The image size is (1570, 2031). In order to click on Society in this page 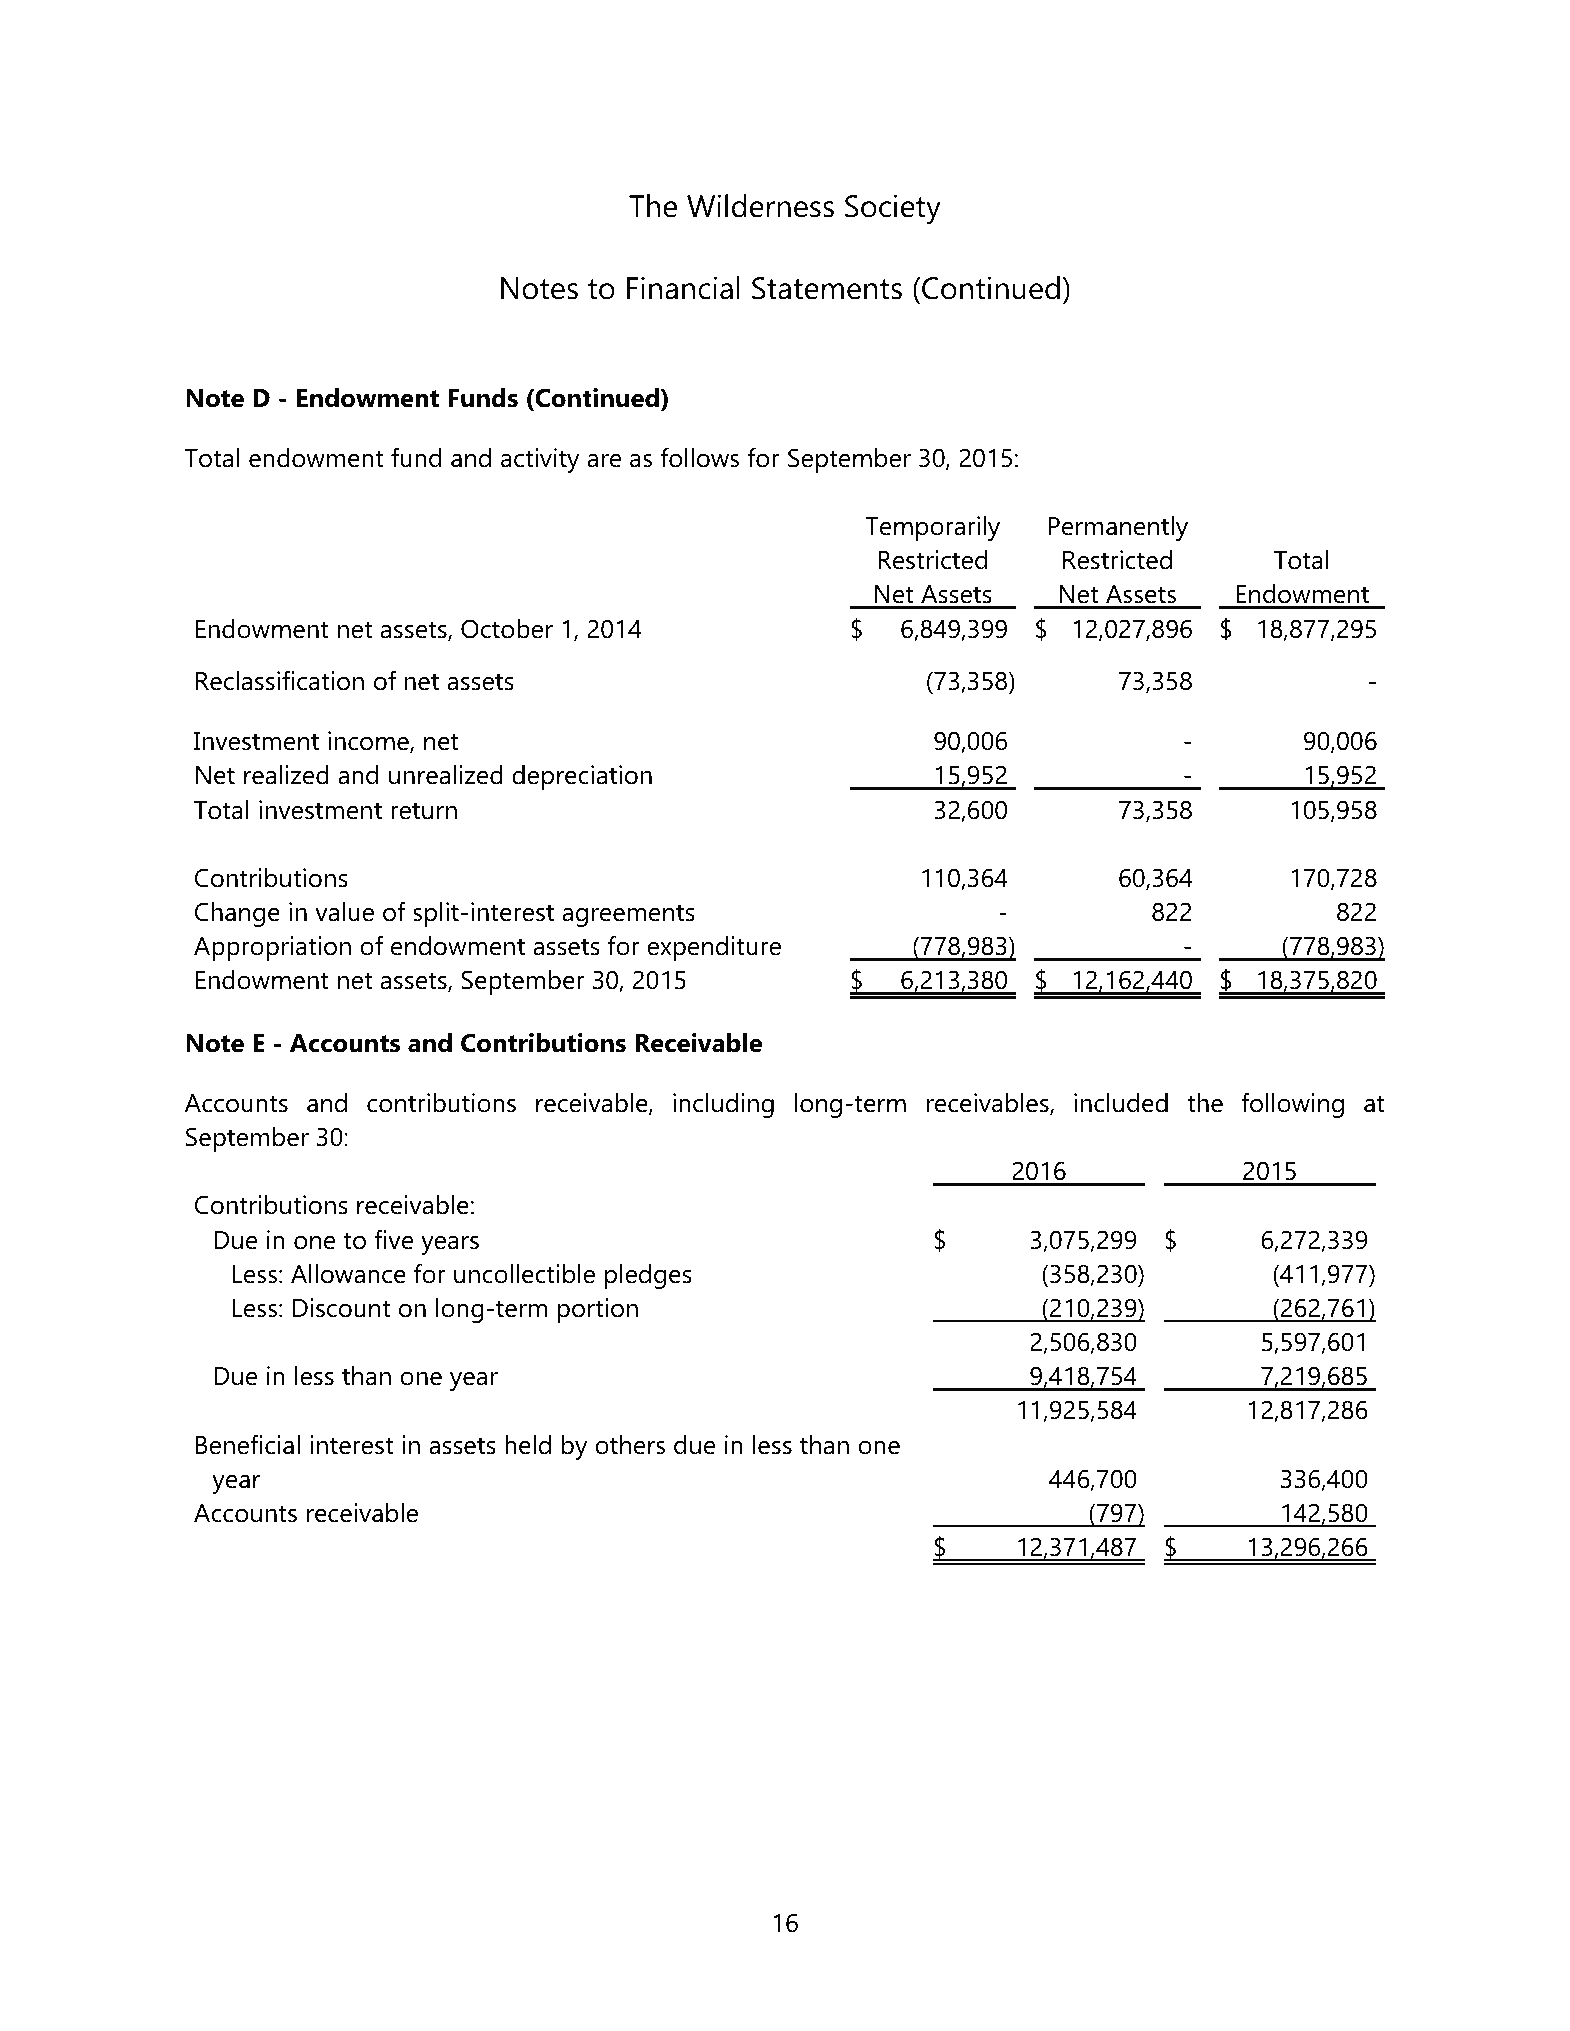, I will do `click(893, 209)`.
